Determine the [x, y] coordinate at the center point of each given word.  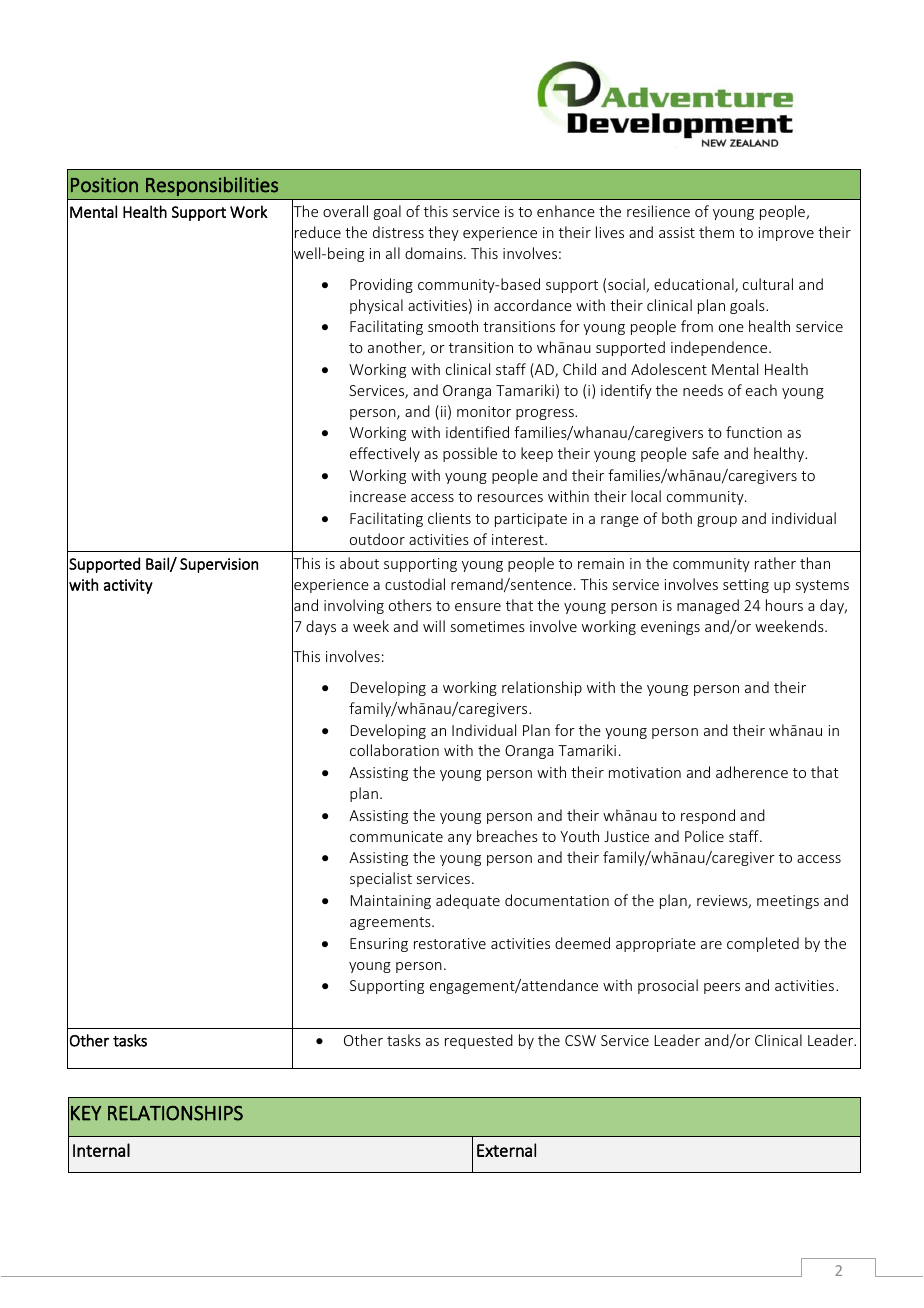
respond [708, 816]
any [460, 839]
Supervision [219, 565]
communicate [396, 836]
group [717, 521]
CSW [580, 1040]
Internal [101, 1150]
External [506, 1150]
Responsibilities [212, 186]
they [443, 233]
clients [449, 518]
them [716, 232]
